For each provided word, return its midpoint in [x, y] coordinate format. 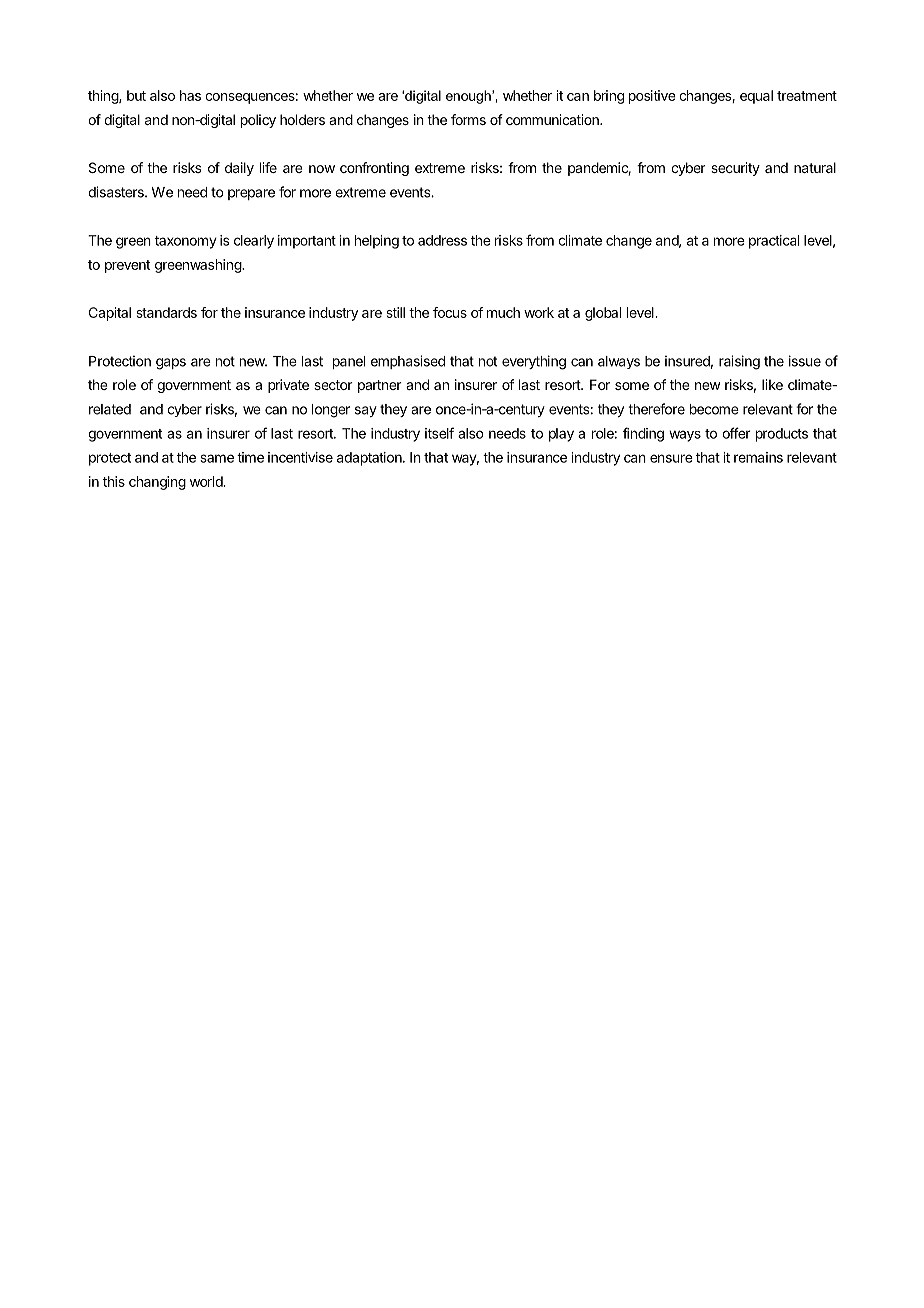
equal [756, 97]
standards [166, 312]
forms [468, 119]
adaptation [370, 459]
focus [450, 312]
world [207, 481]
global [603, 314]
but [136, 95]
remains [758, 457]
